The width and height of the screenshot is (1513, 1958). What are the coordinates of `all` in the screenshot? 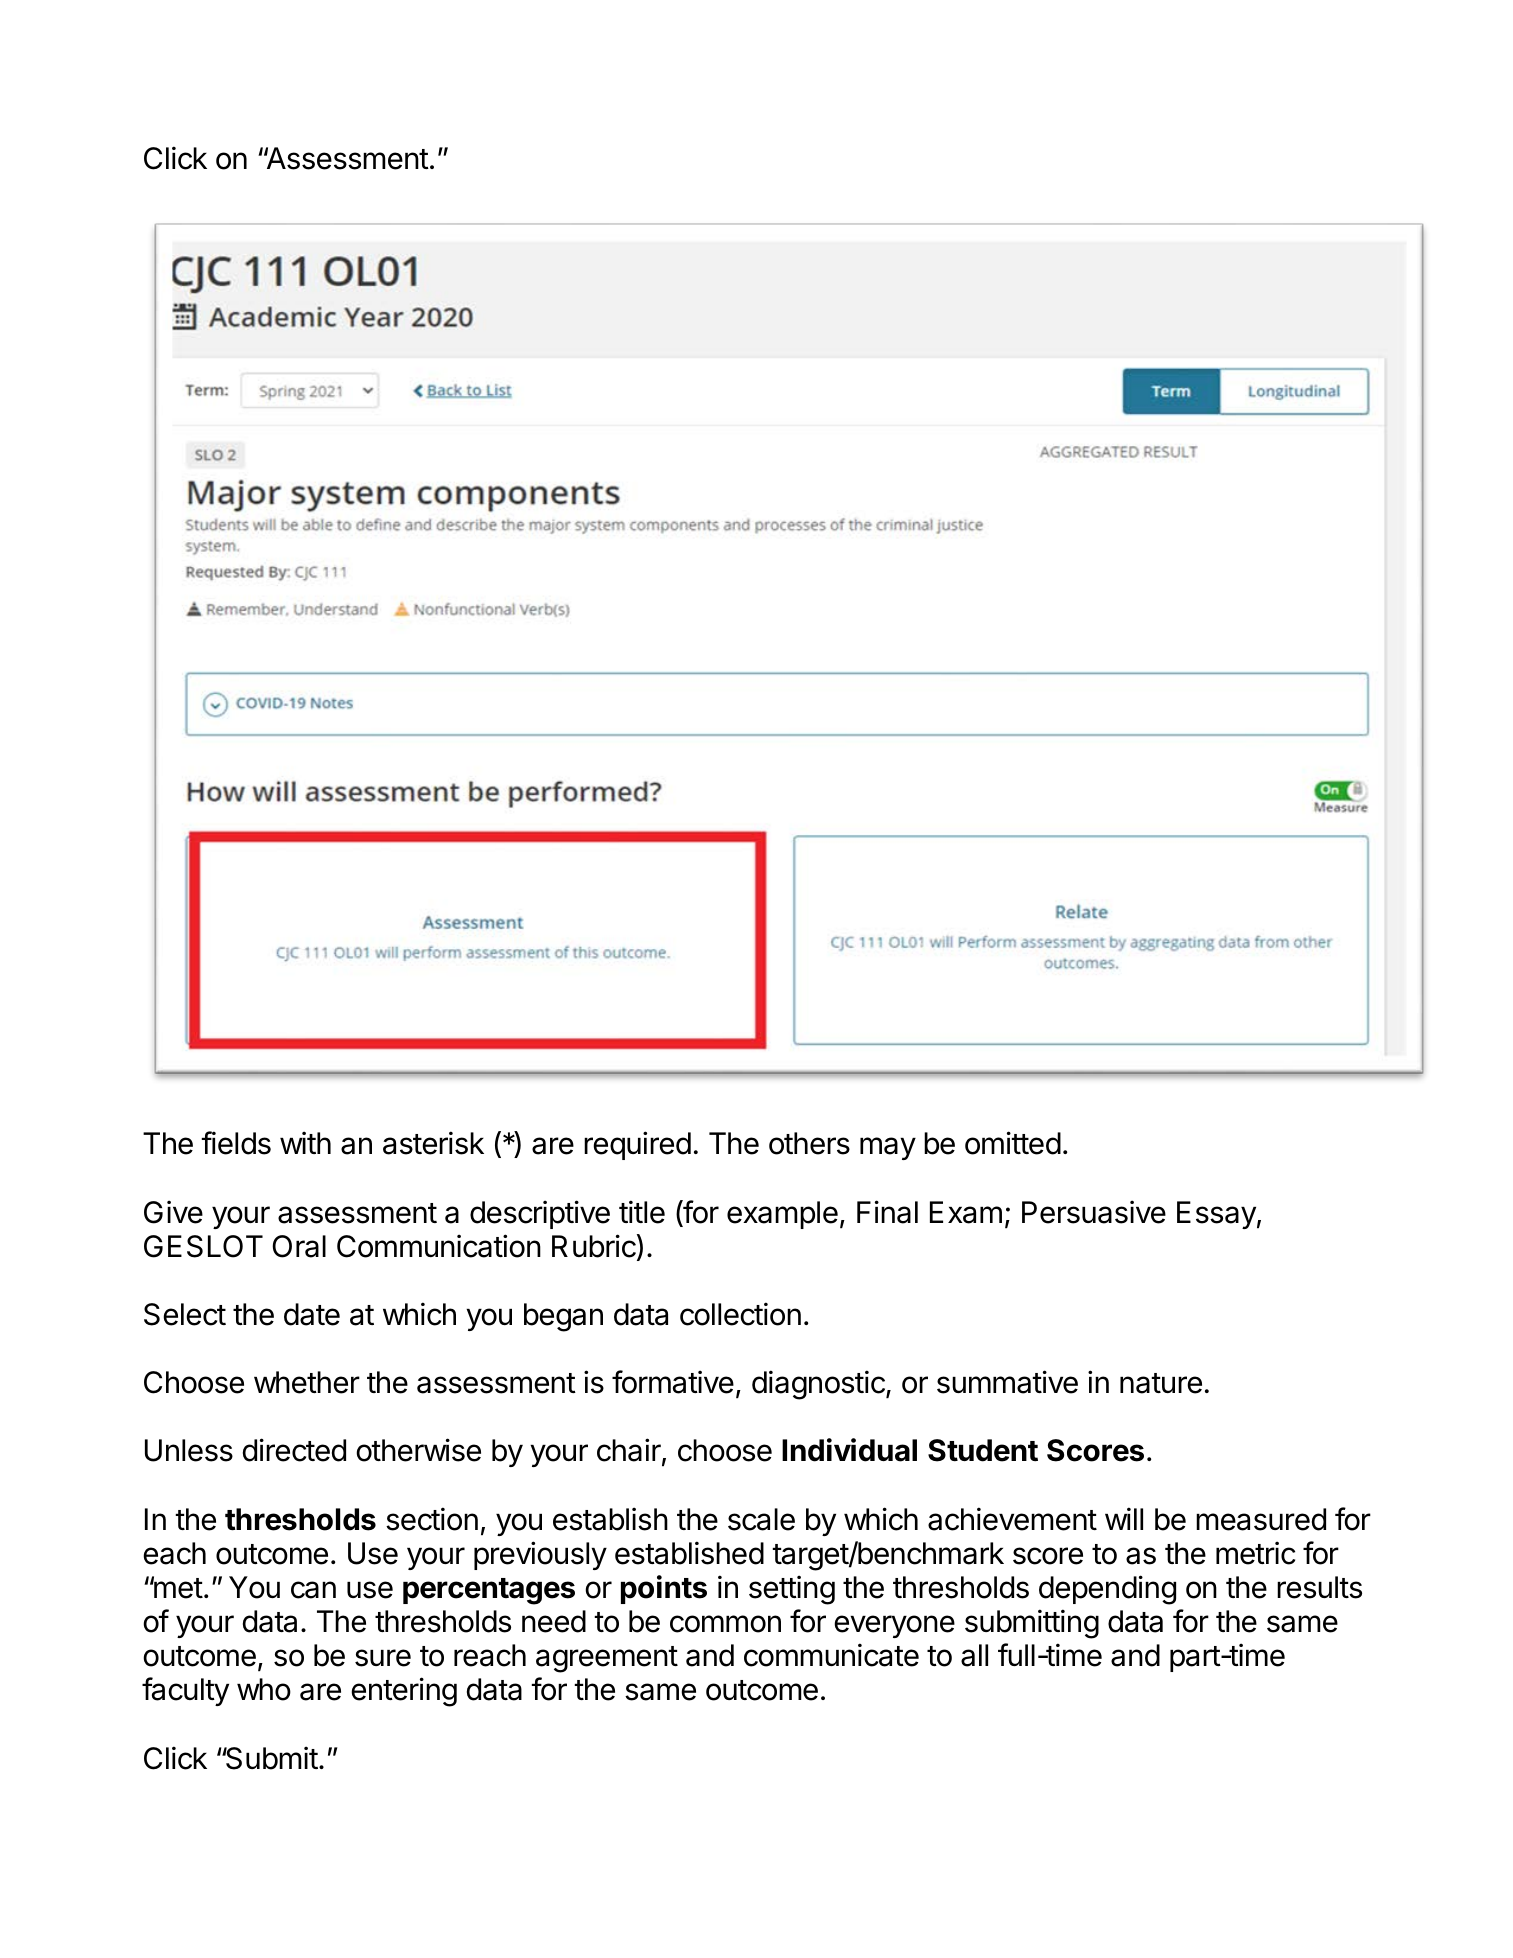 It's located at (974, 1655).
